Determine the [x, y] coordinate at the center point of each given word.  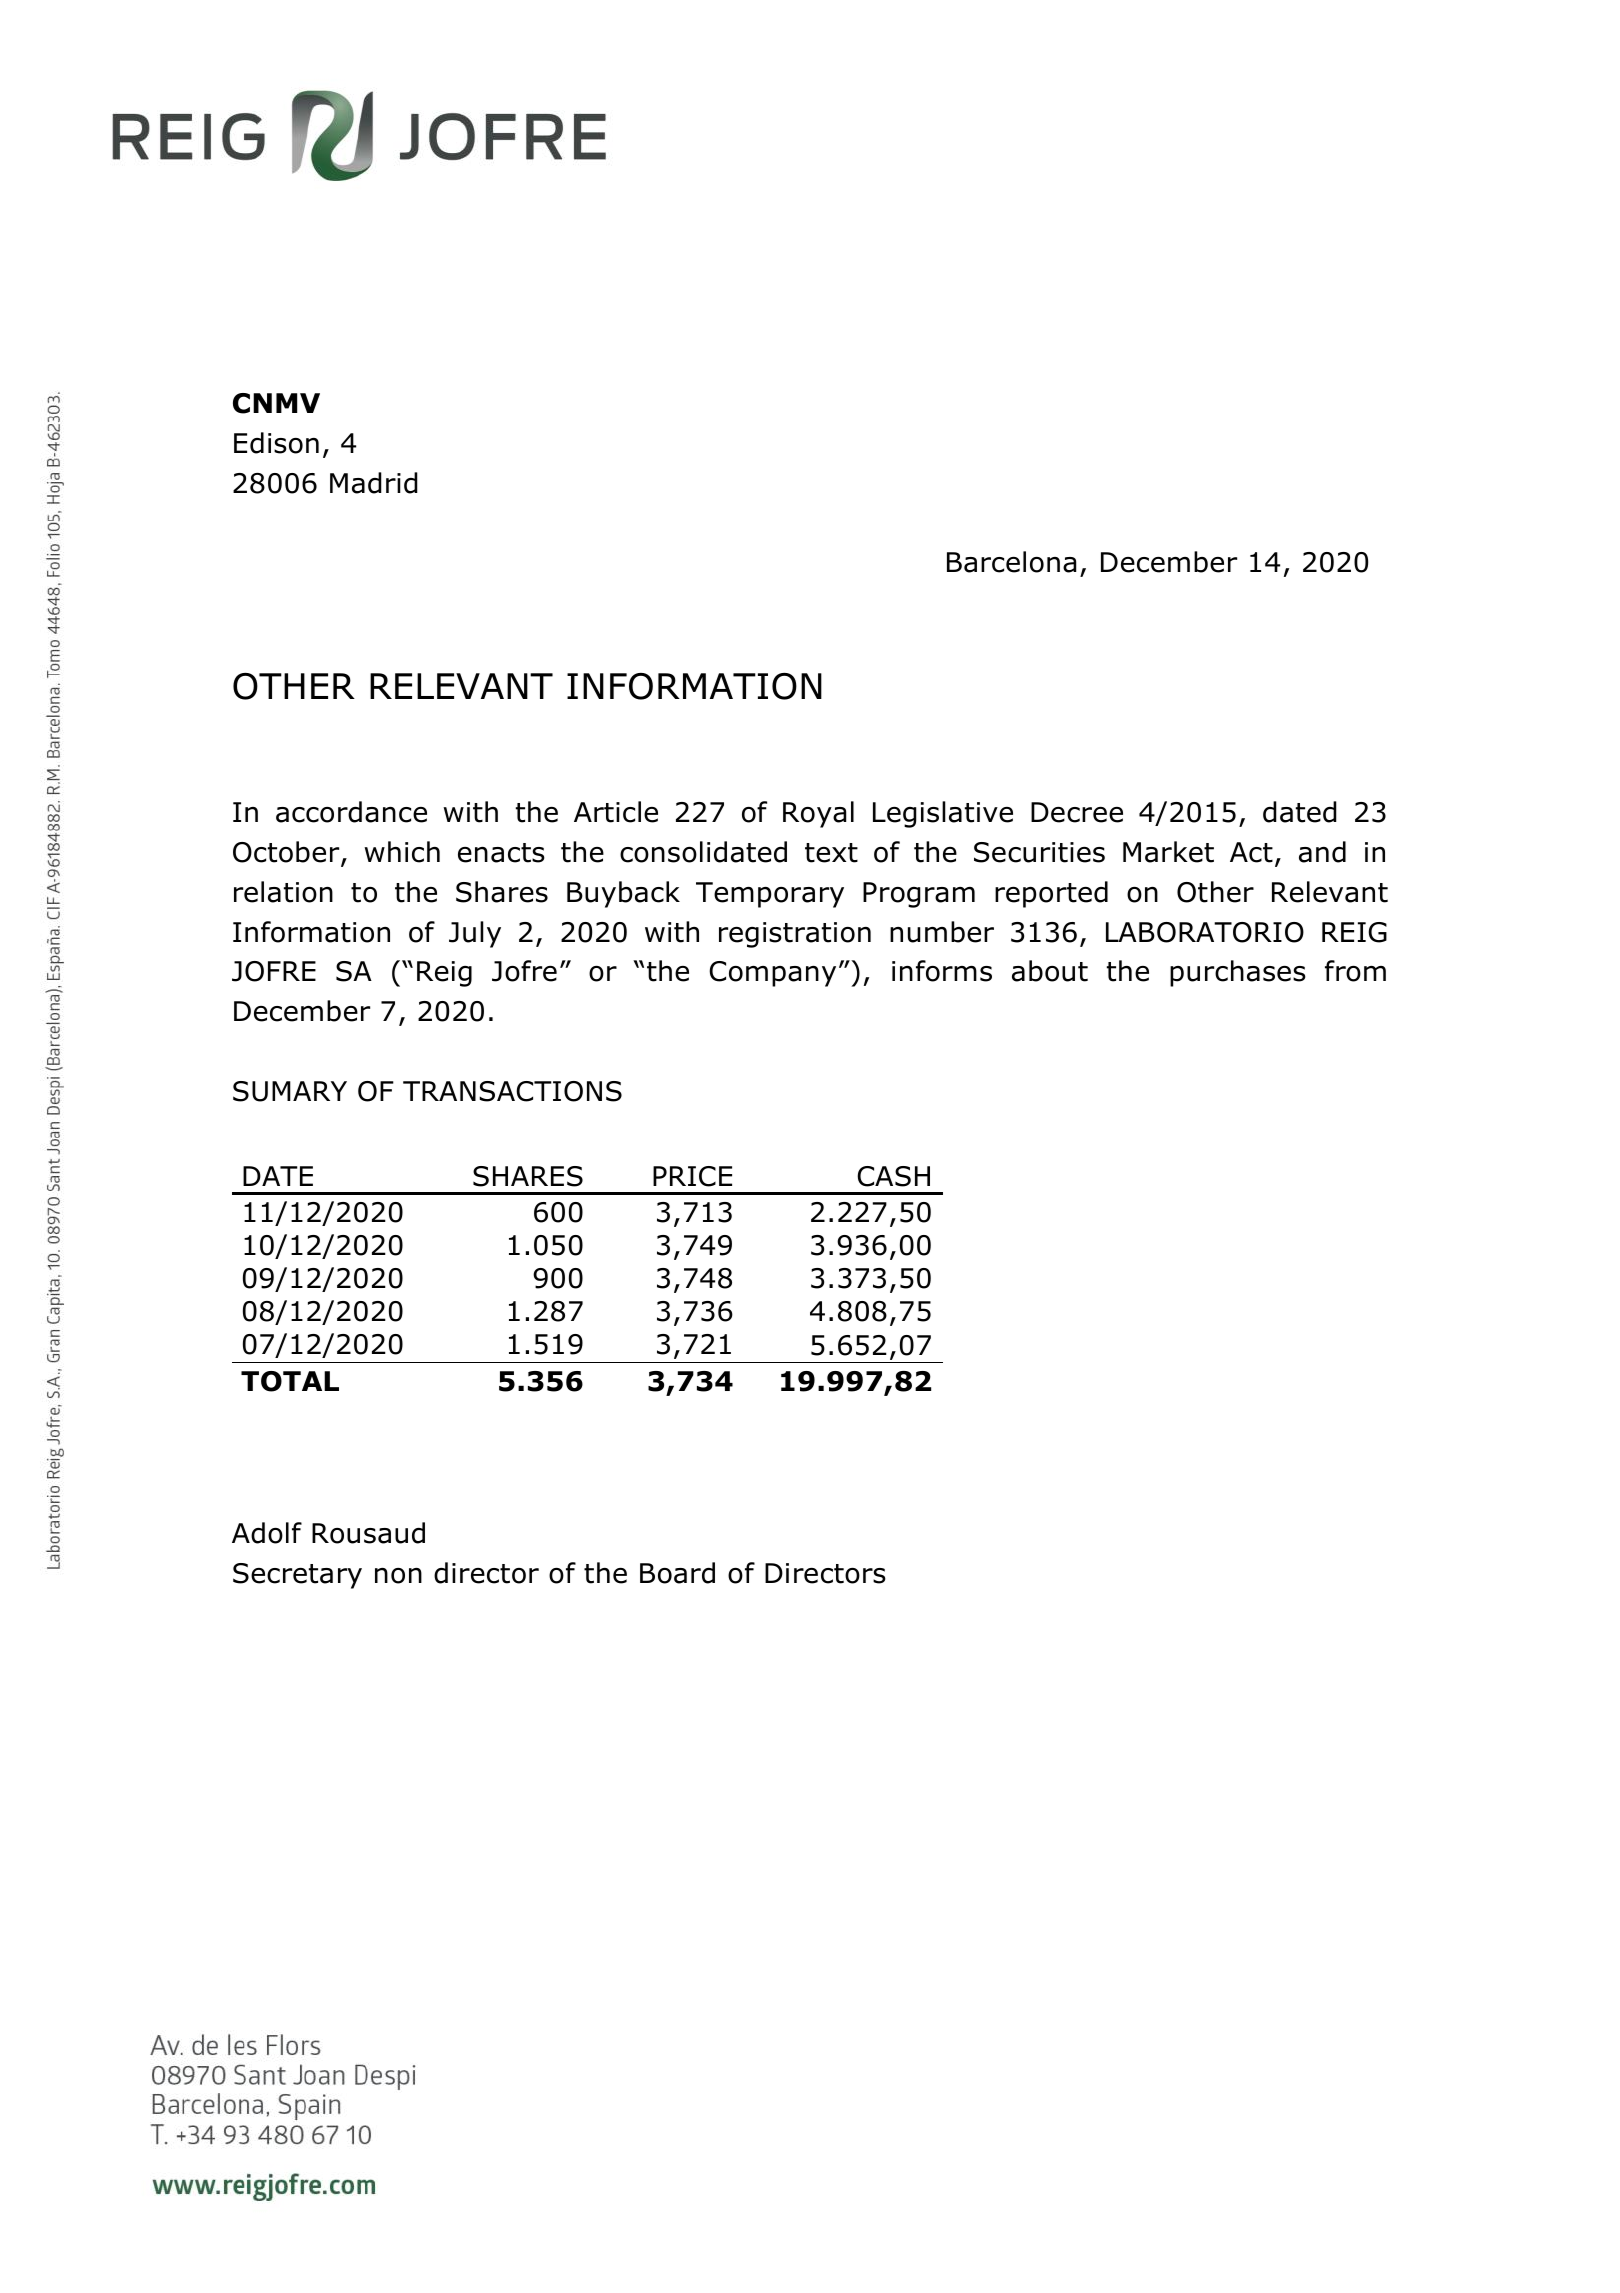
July [475, 934]
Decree [1077, 812]
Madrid [374, 483]
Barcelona [1011, 562]
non [398, 1576]
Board [677, 1573]
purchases [1238, 973]
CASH [893, 1176]
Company [772, 974]
